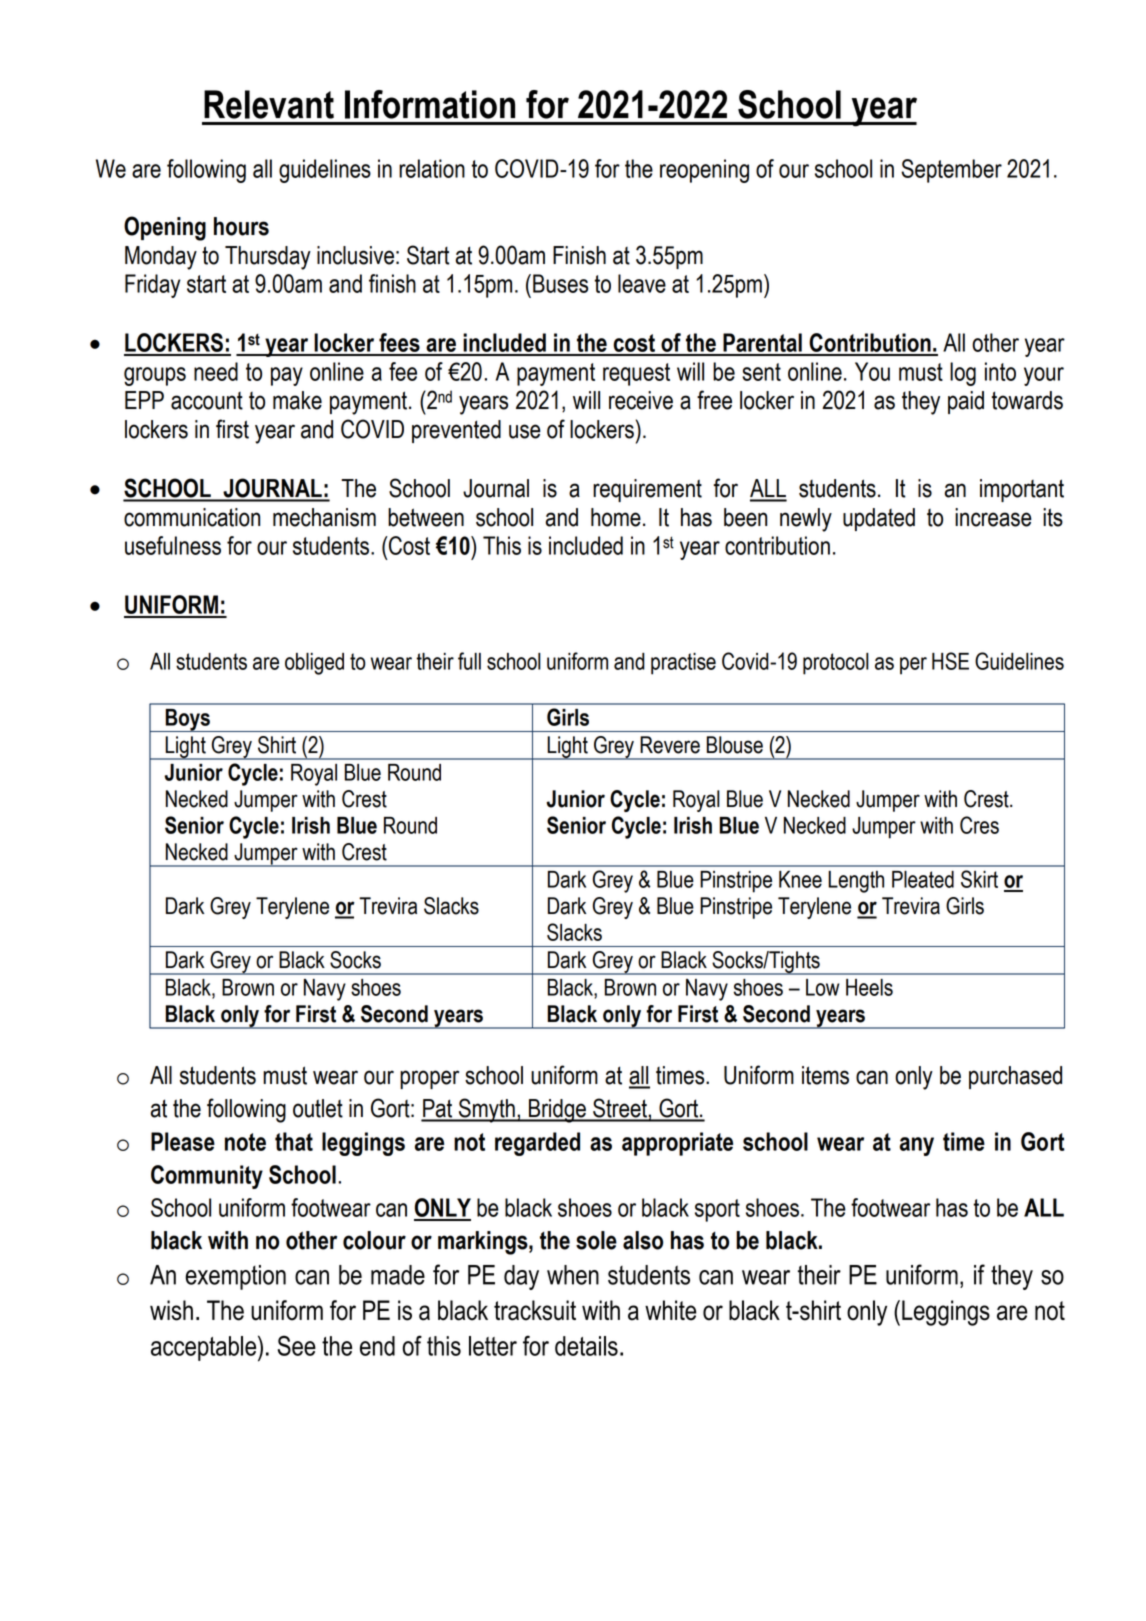 This page has height=1621, width=1146. What do you see at coordinates (616, 517) in the page?
I see `home` at bounding box center [616, 517].
